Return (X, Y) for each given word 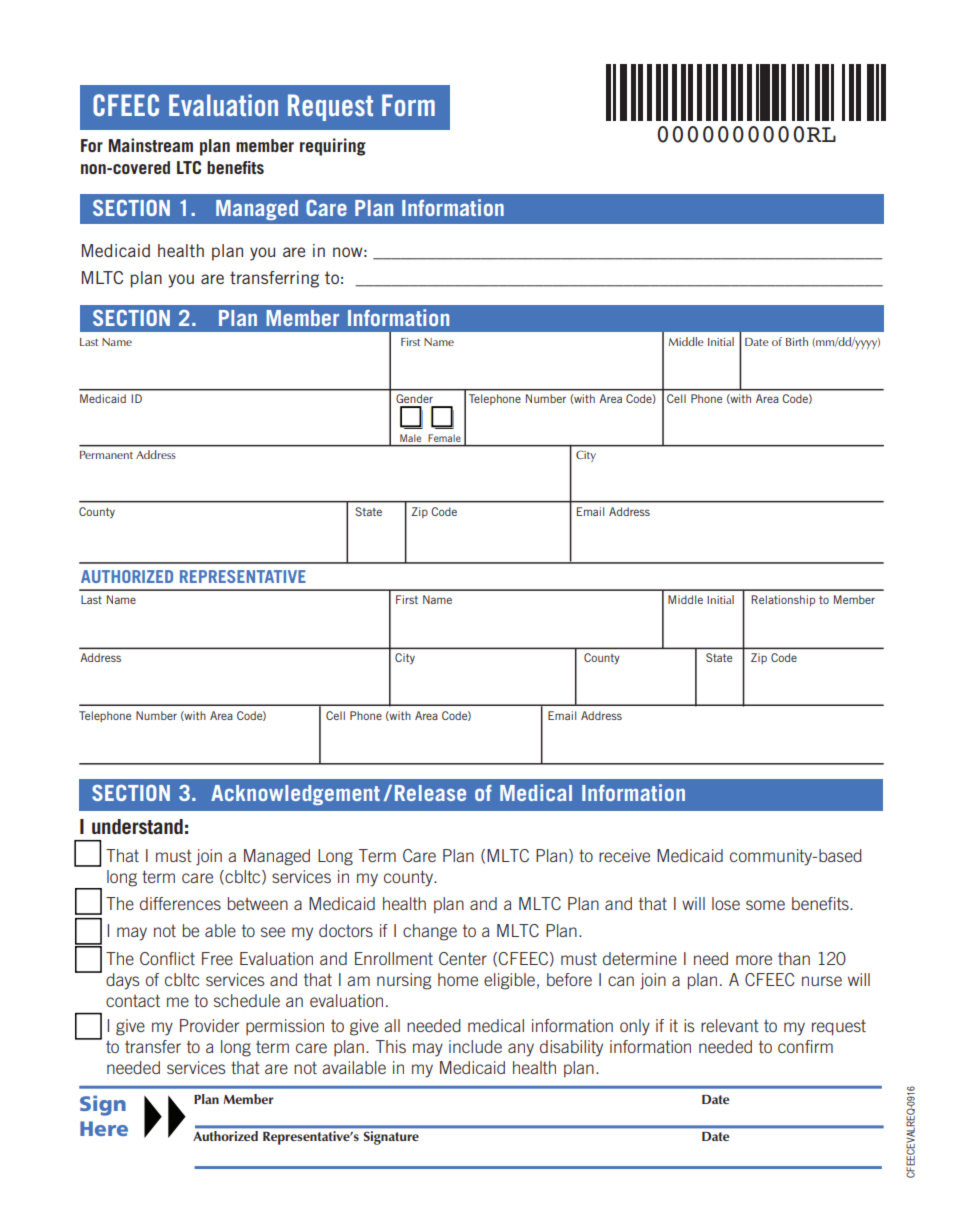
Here (104, 1128)
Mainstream (151, 145)
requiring (333, 147)
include (475, 1046)
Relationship (783, 600)
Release (430, 793)
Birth (797, 341)
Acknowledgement (295, 795)
